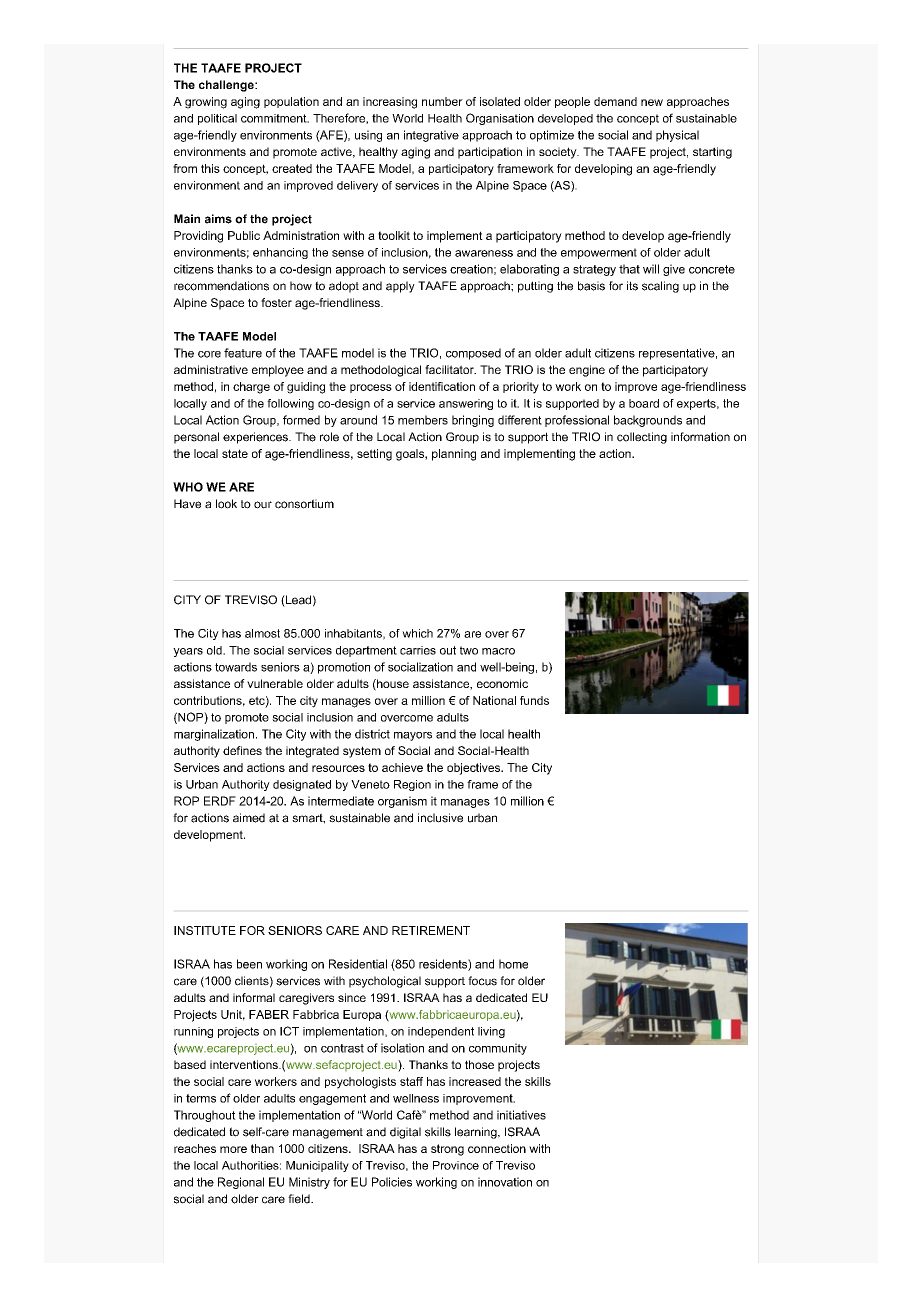 This image has height=1307, width=924. I want to click on integrative, so click(431, 136).
